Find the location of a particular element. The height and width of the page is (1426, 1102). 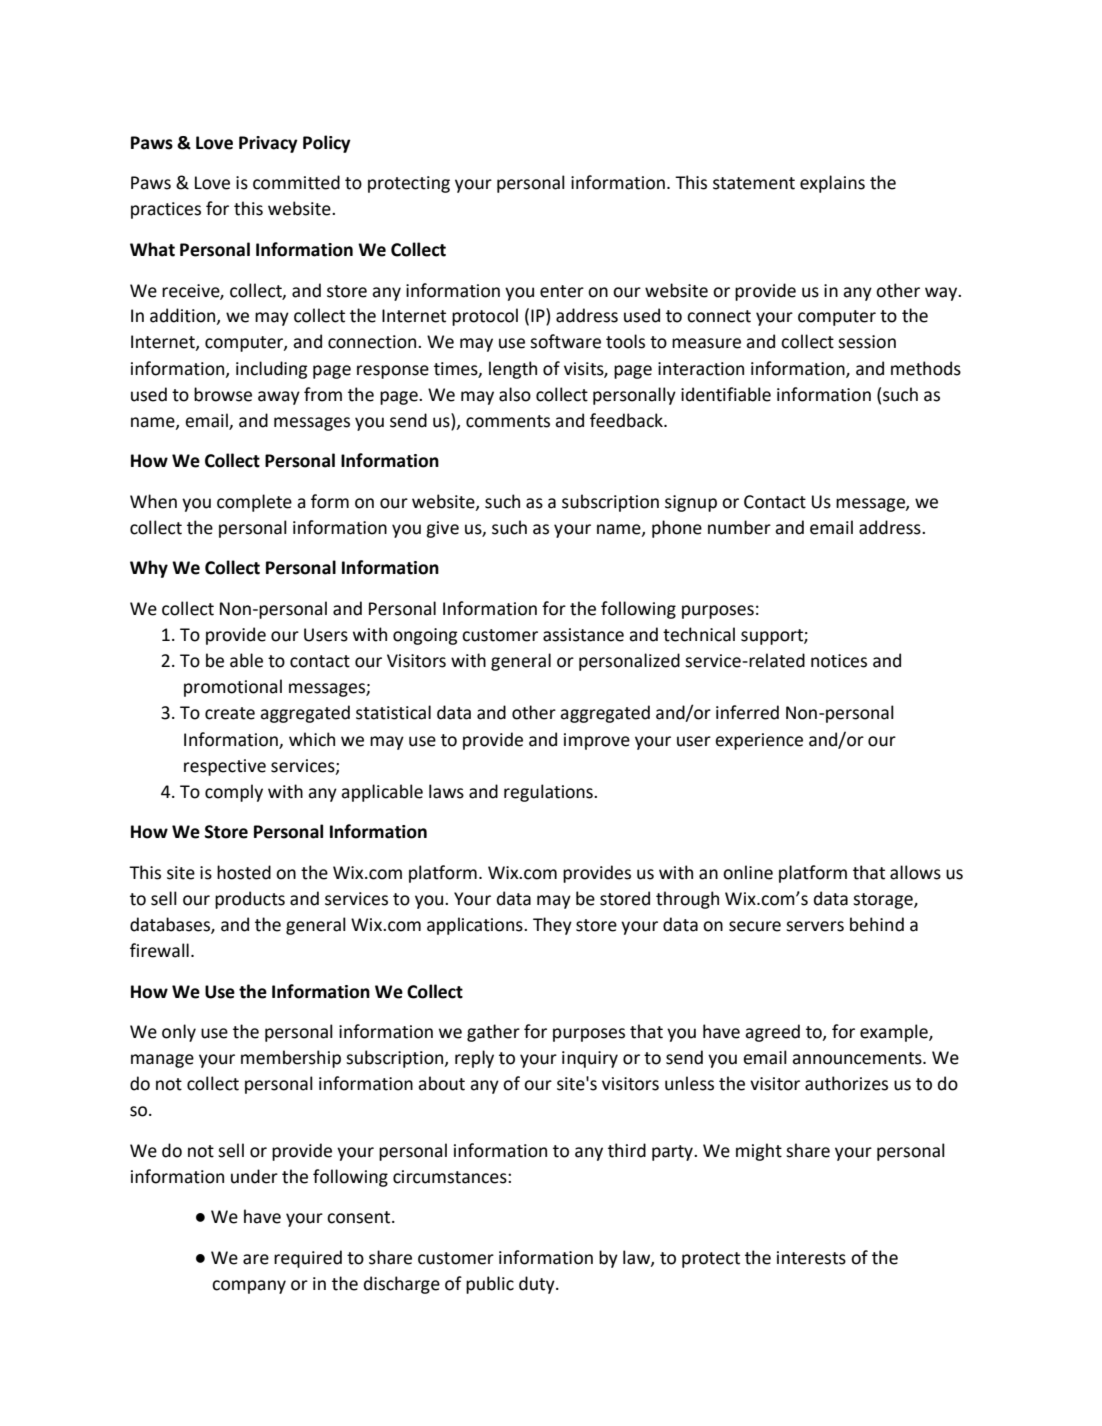

Privacy is located at coordinates (268, 144).
